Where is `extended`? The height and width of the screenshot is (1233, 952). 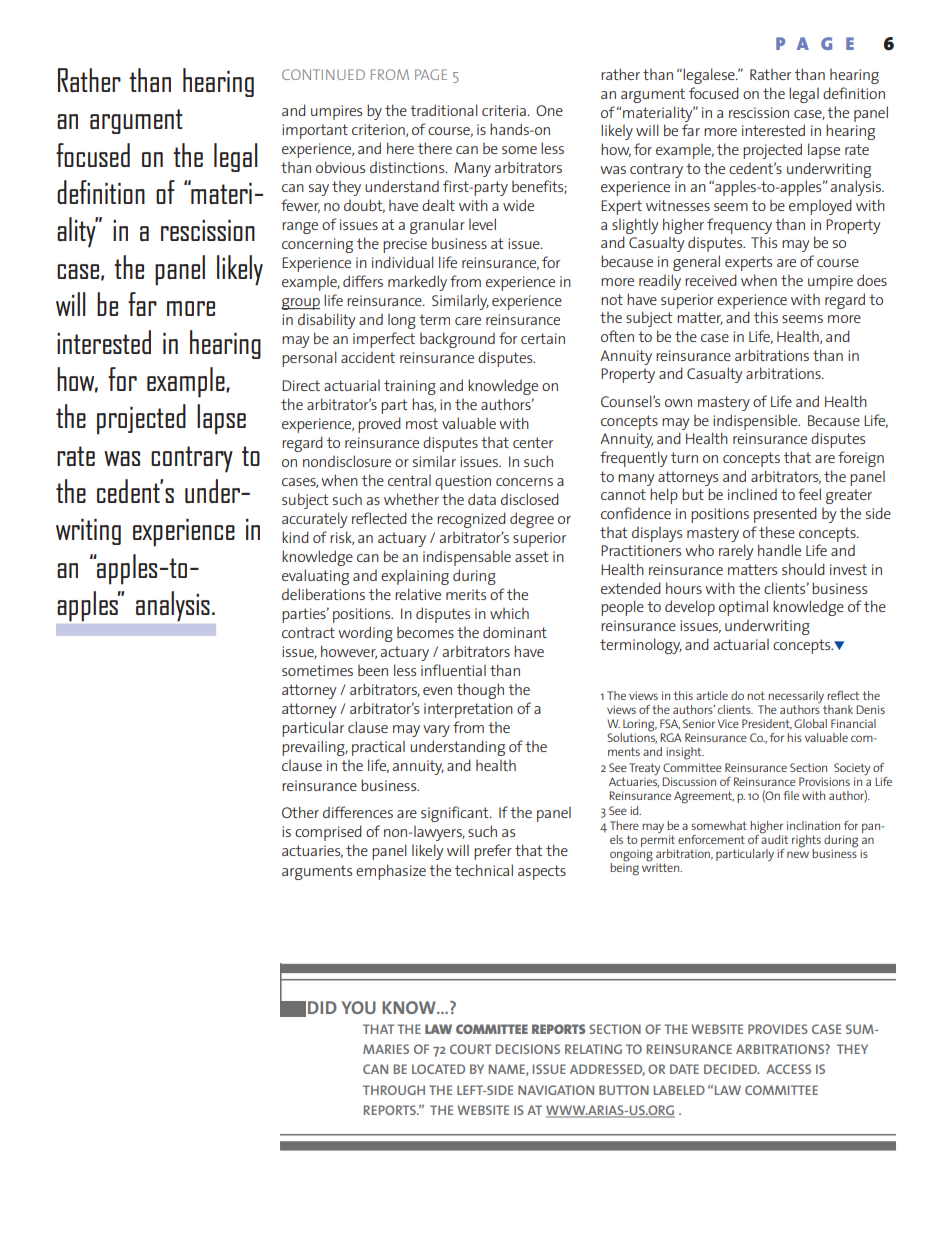 extended is located at coordinates (631, 588).
